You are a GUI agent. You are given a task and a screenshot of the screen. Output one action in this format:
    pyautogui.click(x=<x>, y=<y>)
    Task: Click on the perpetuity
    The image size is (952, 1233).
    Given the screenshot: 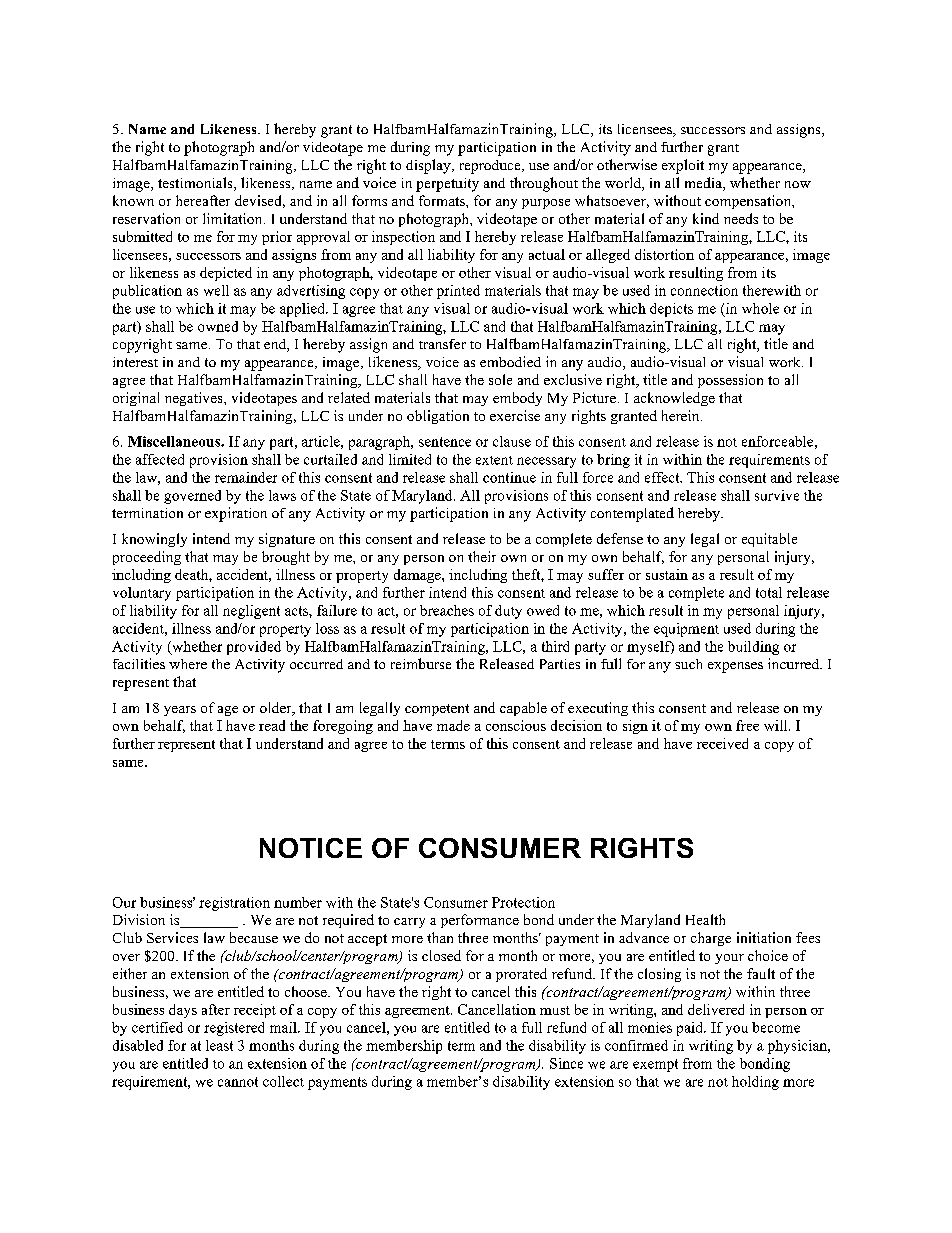 What is the action you would take?
    pyautogui.click(x=447, y=185)
